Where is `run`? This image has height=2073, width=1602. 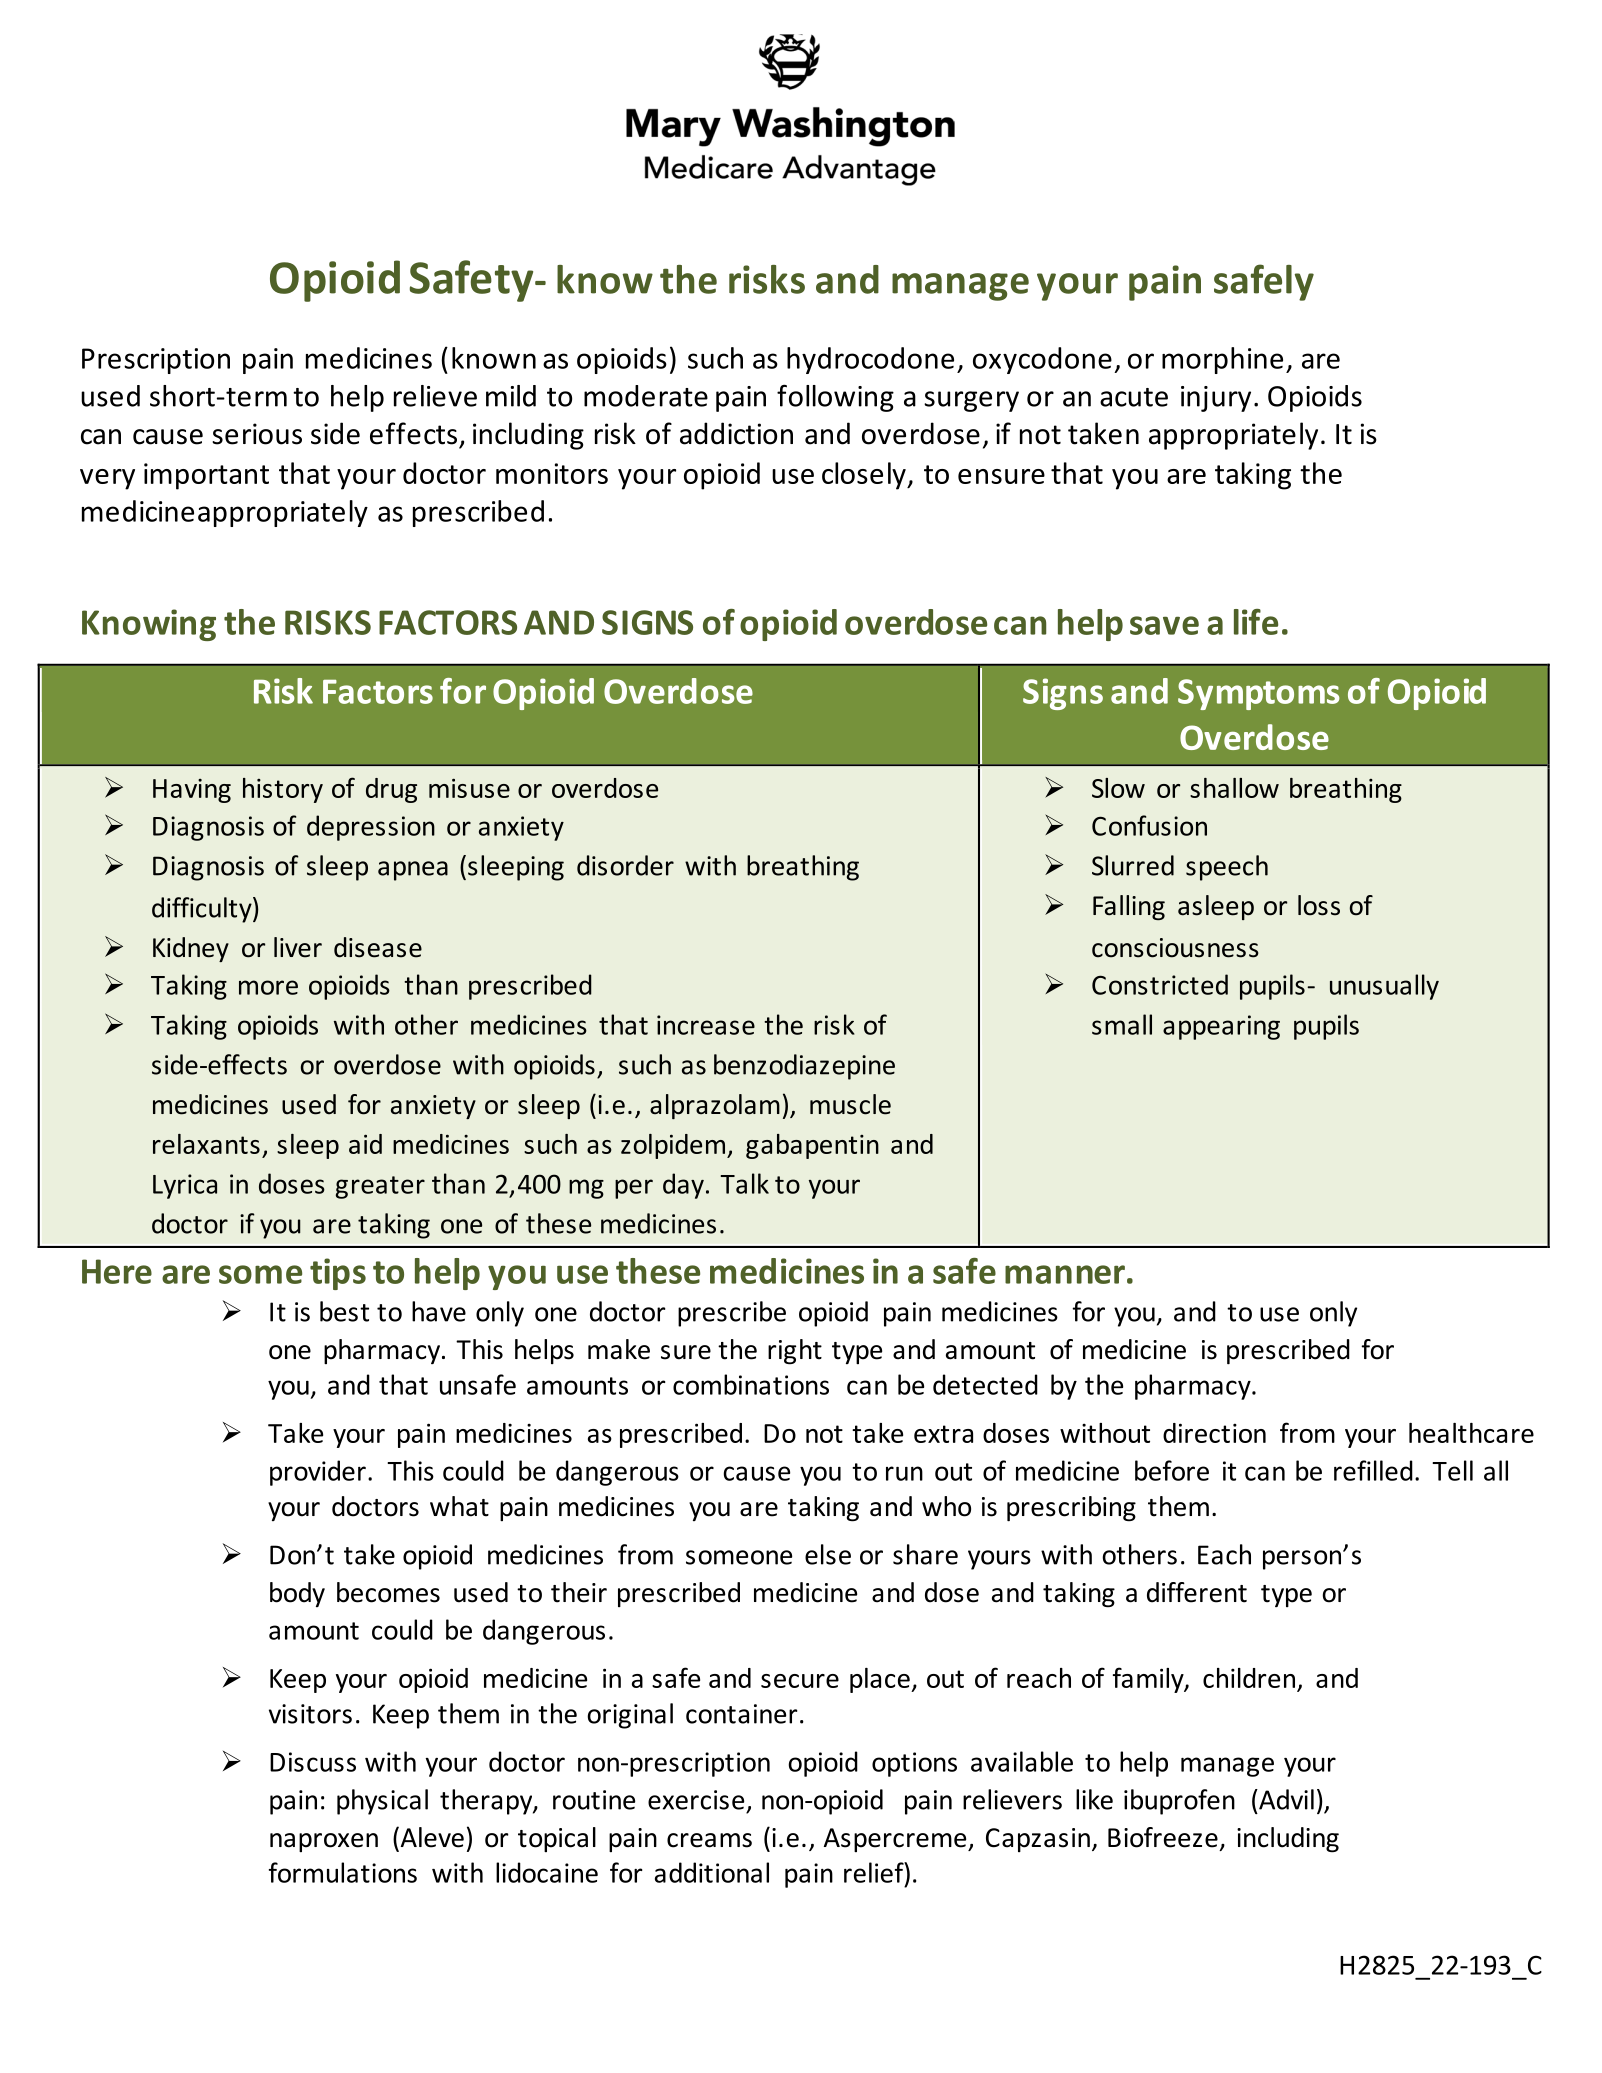
run is located at coordinates (904, 1473).
